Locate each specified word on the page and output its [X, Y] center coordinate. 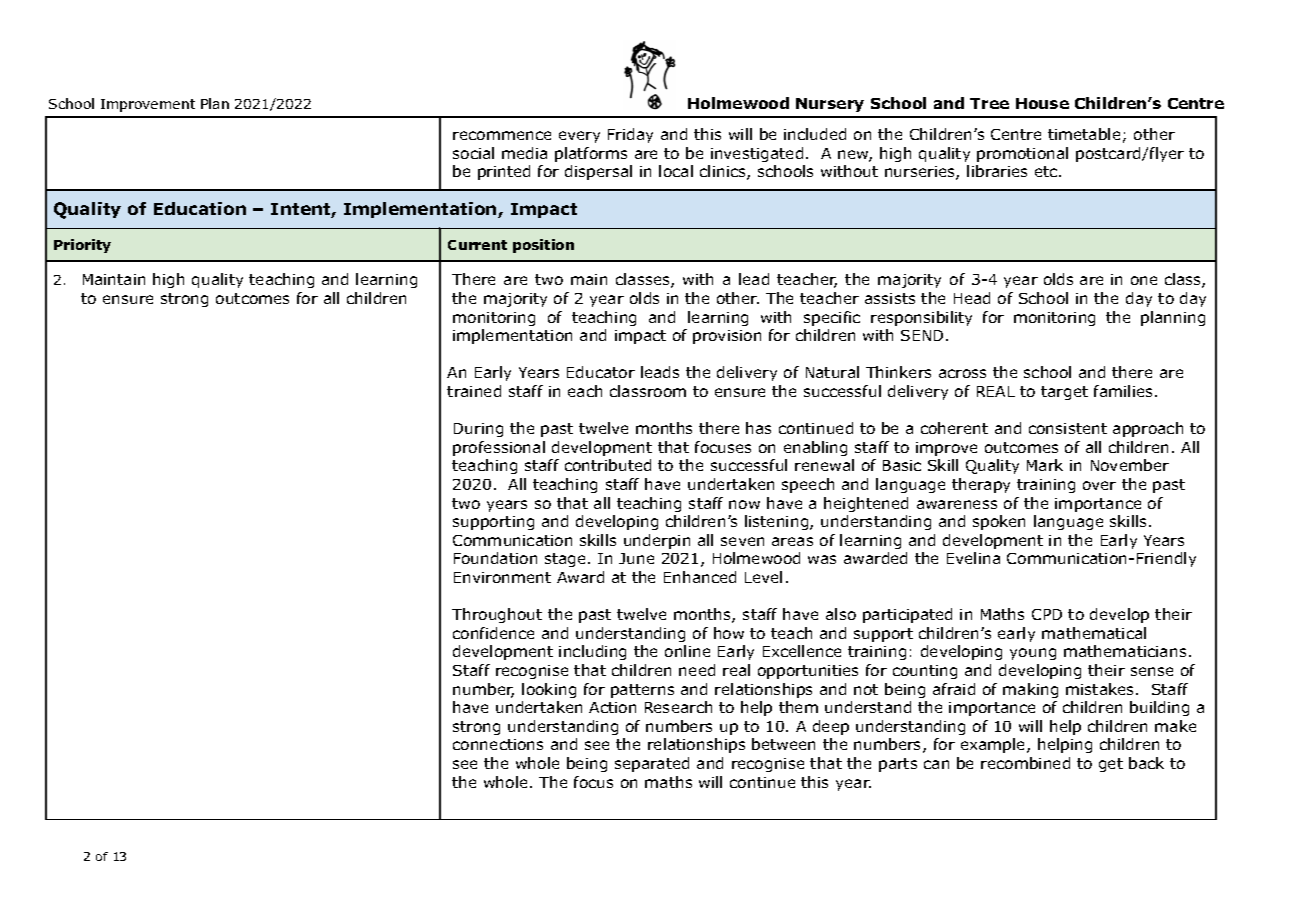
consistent [1068, 428]
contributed [608, 465]
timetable [1084, 134]
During [478, 430]
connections [498, 744]
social [473, 153]
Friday [630, 135]
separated [652, 764]
